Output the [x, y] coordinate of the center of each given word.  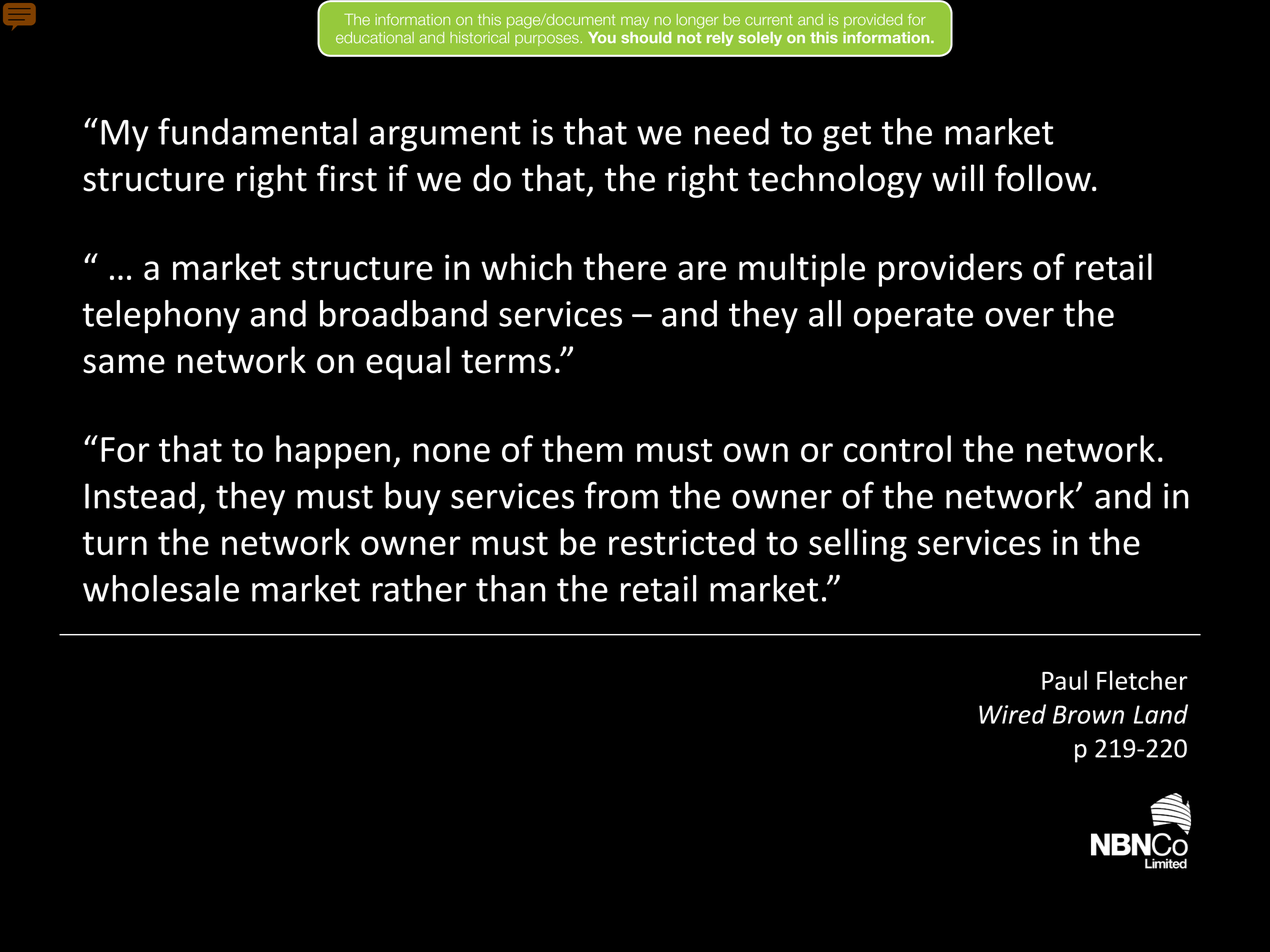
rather [419, 588]
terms [506, 362]
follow [1044, 178]
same [124, 364]
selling [858, 545]
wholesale [161, 588]
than [511, 588]
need [732, 131]
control [897, 448]
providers [950, 270]
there [625, 267]
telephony [161, 317]
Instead [140, 495]
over [1019, 317]
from [621, 495]
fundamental [257, 131]
